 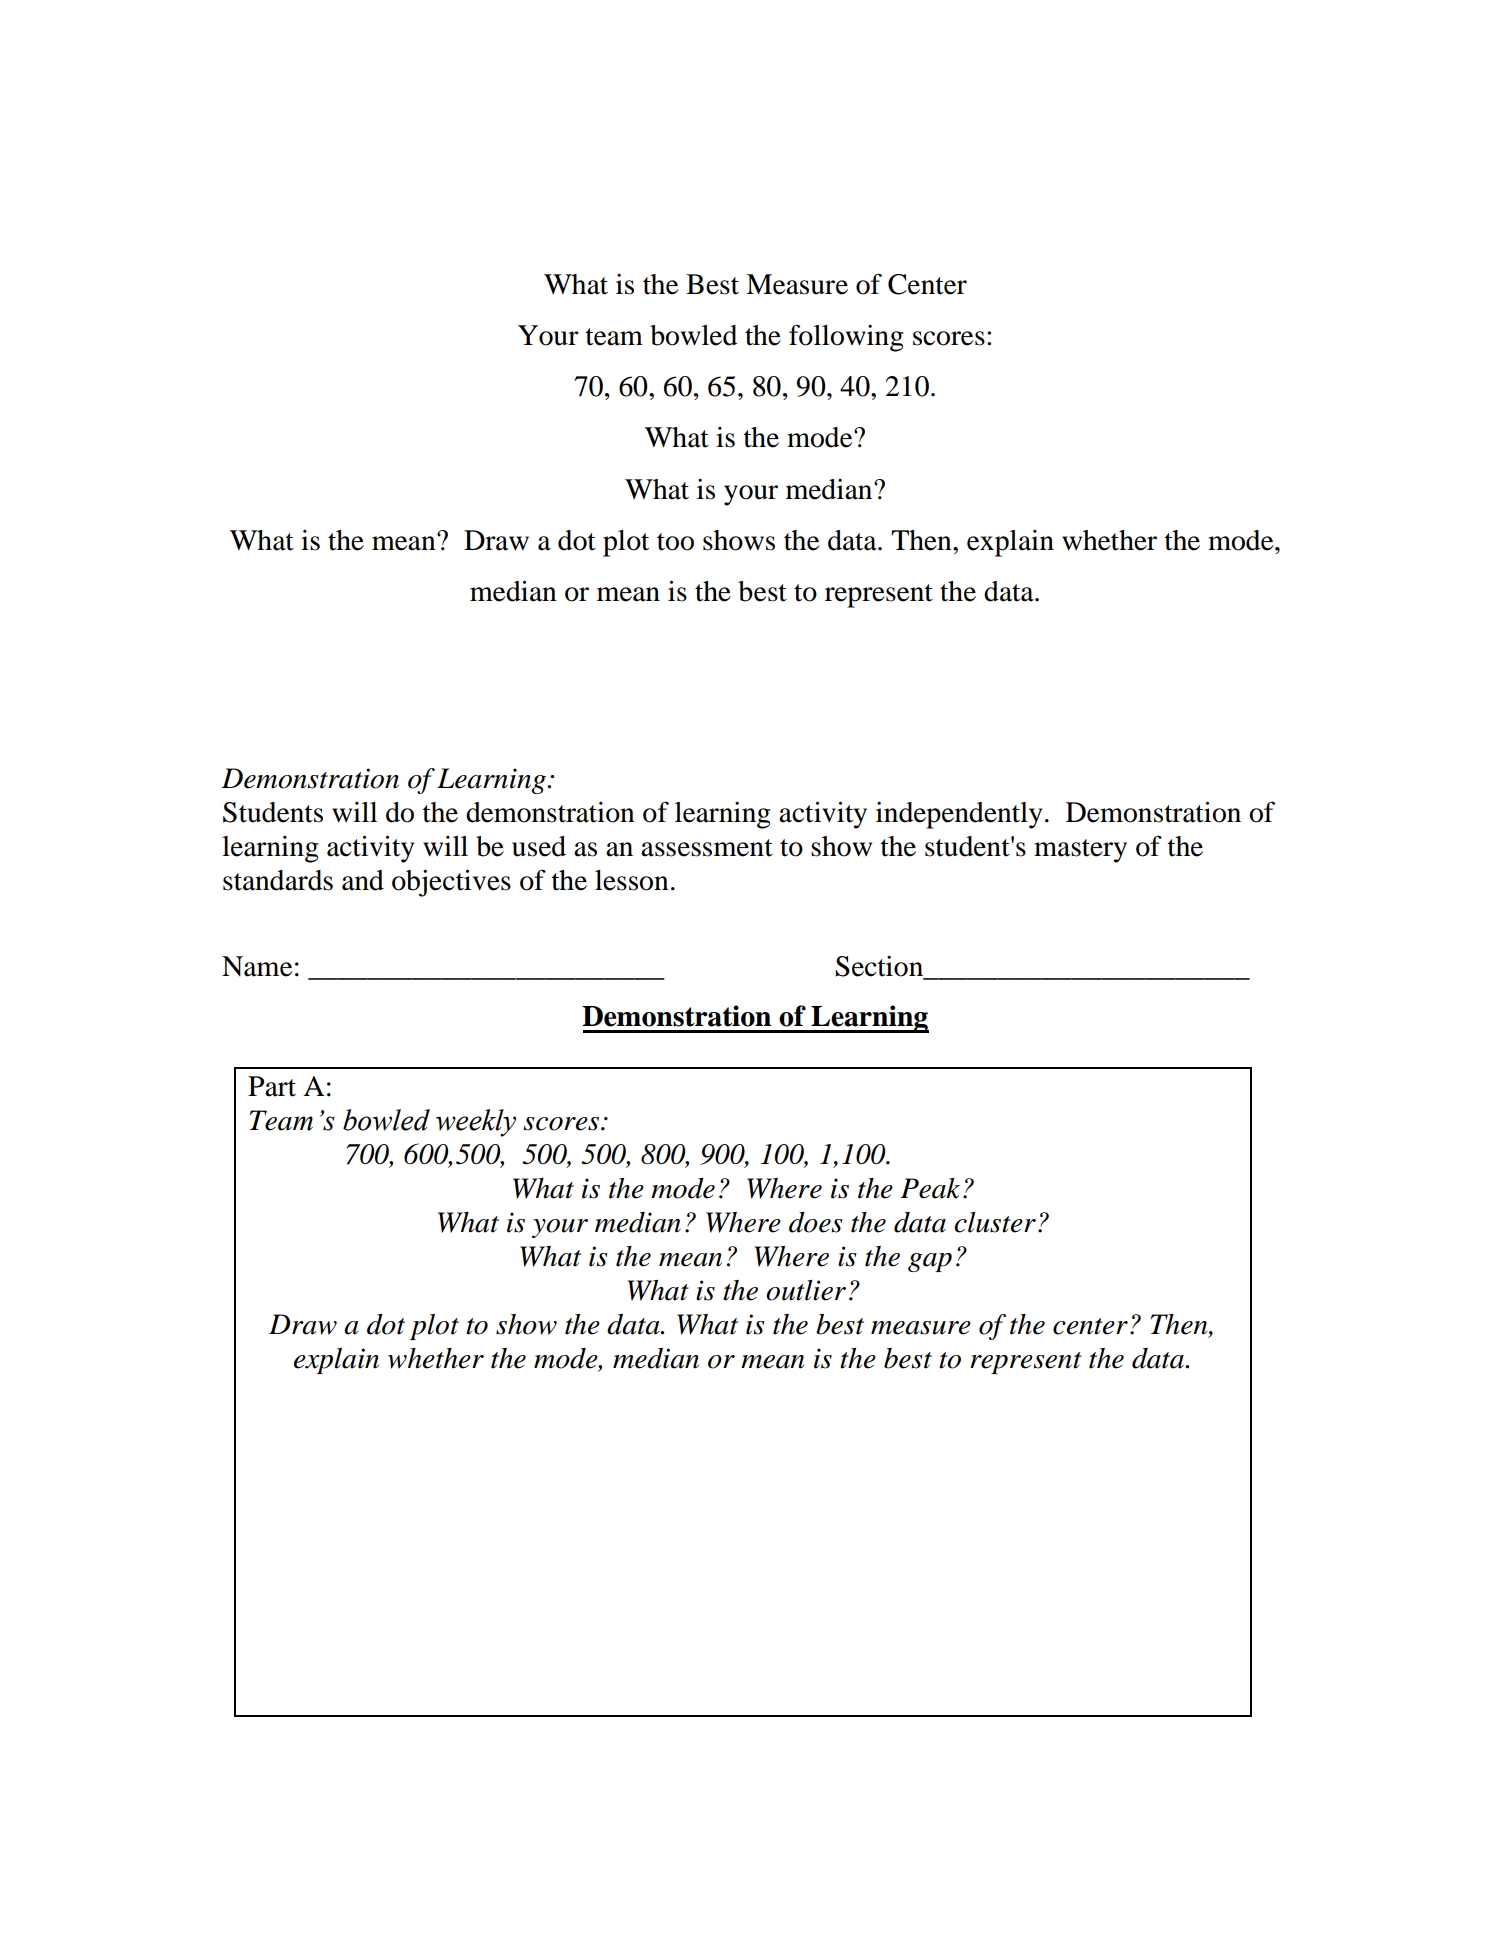 What do you see at coordinates (539, 846) in the screenshot?
I see `used` at bounding box center [539, 846].
